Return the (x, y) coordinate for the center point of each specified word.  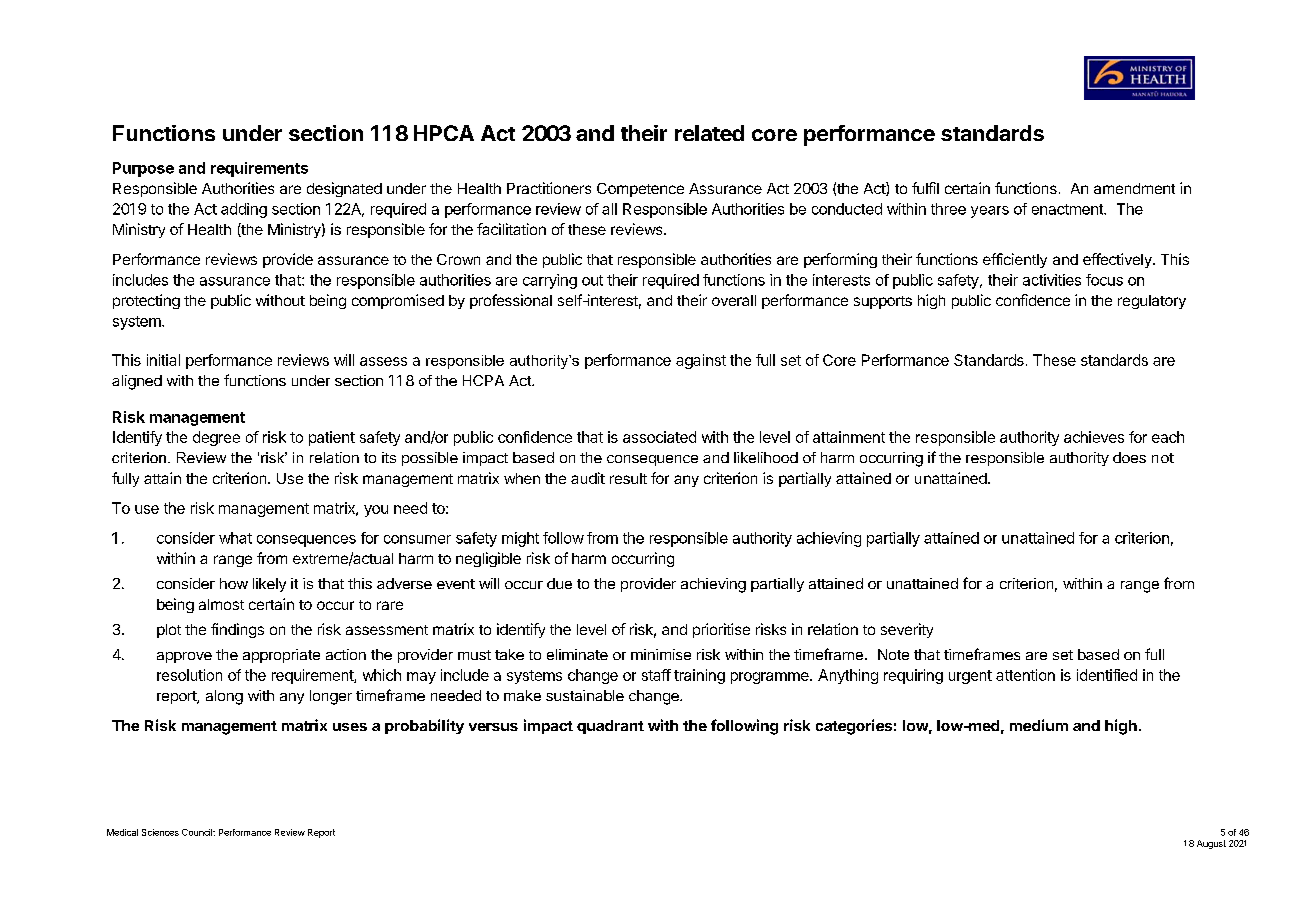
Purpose (143, 169)
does (1129, 457)
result (628, 478)
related (709, 133)
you (376, 511)
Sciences (160, 832)
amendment (1134, 188)
